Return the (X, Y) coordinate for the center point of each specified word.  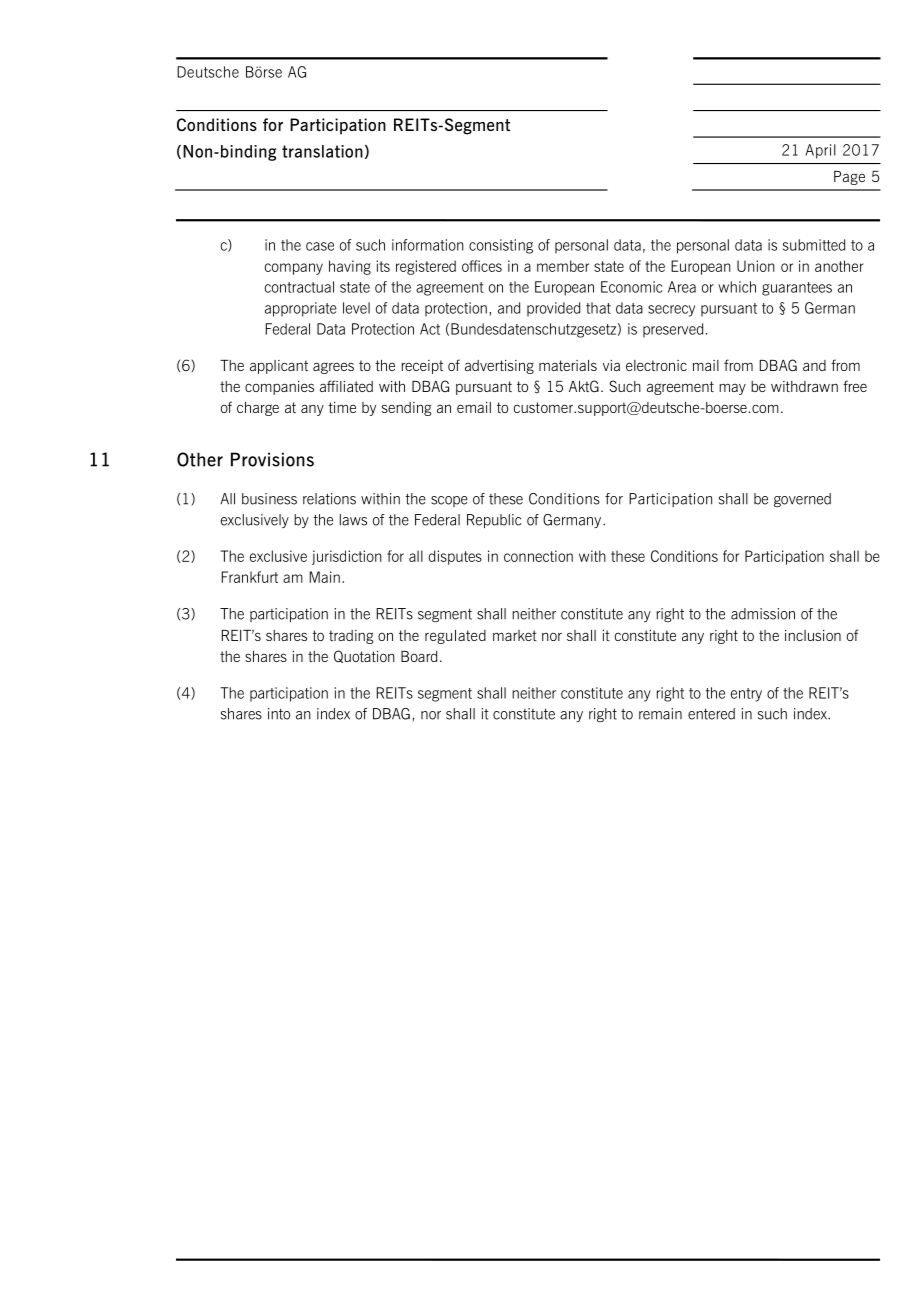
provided (553, 309)
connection (538, 556)
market (515, 635)
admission (763, 614)
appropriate (301, 309)
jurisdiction (347, 557)
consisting (501, 246)
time (342, 407)
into (279, 714)
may (732, 389)
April (820, 151)
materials (568, 365)
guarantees (797, 289)
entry (746, 695)
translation (322, 151)
